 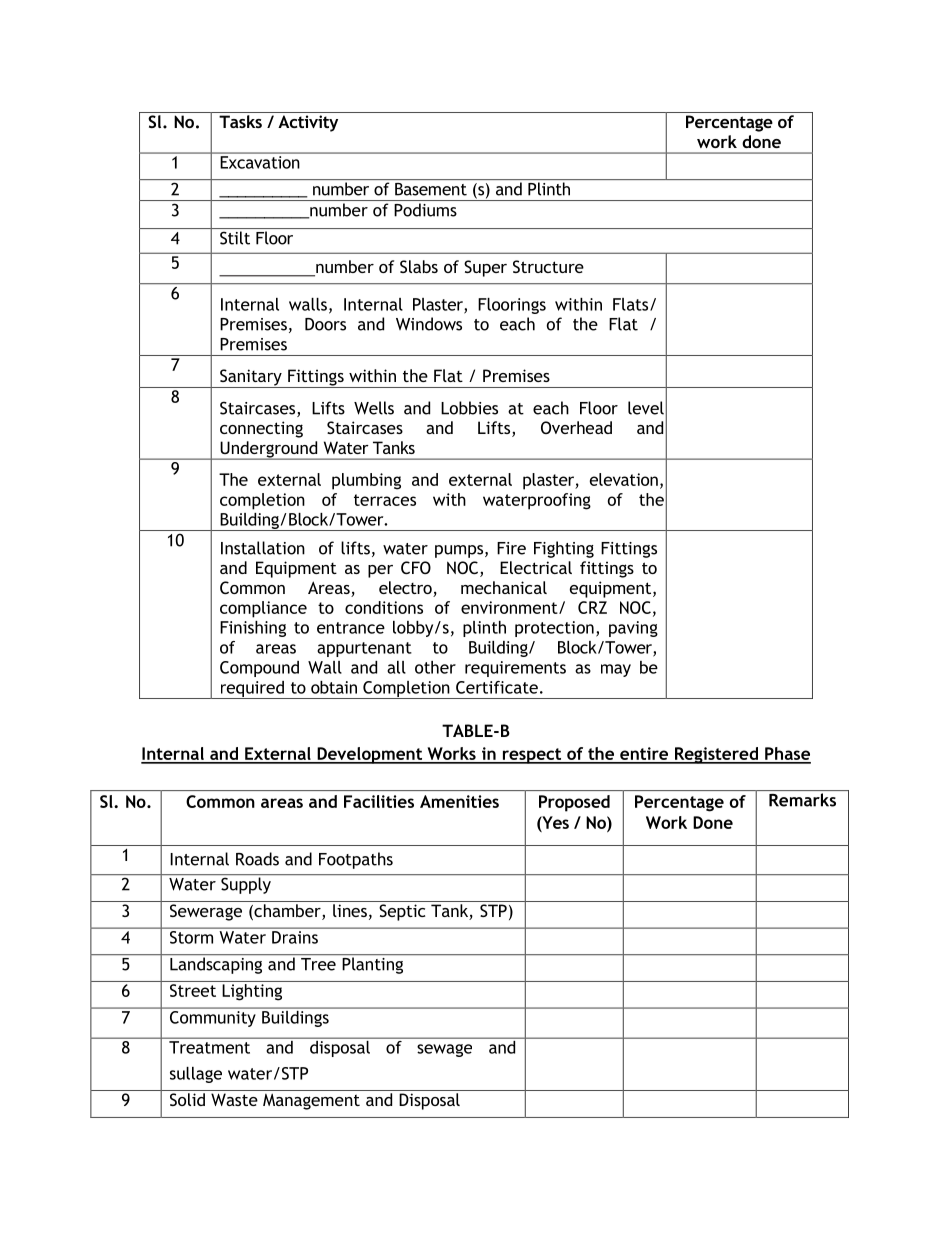 What do you see at coordinates (548, 266) in the screenshot?
I see `Structure` at bounding box center [548, 266].
